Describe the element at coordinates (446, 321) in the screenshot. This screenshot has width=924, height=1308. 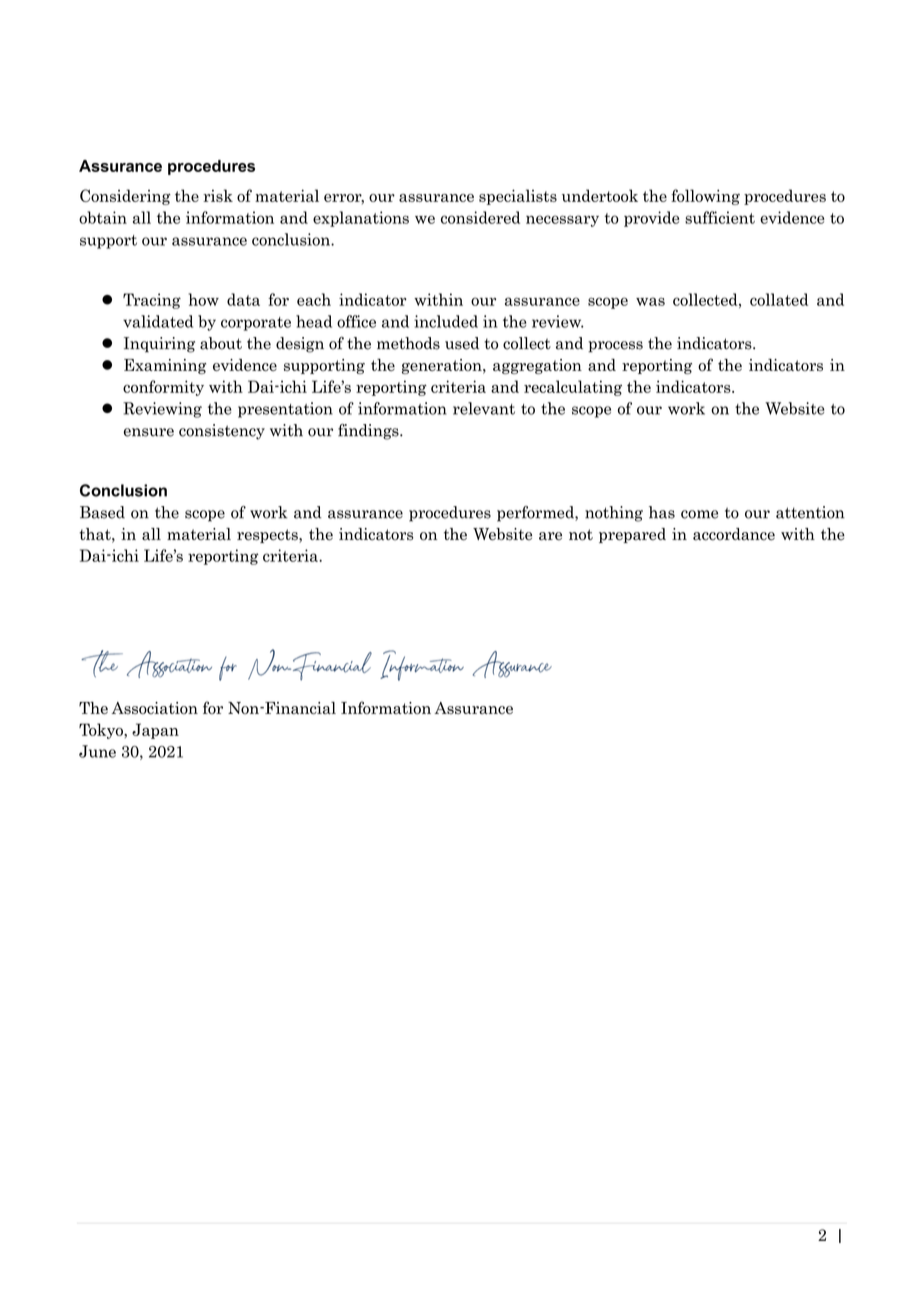
I see `included` at that location.
